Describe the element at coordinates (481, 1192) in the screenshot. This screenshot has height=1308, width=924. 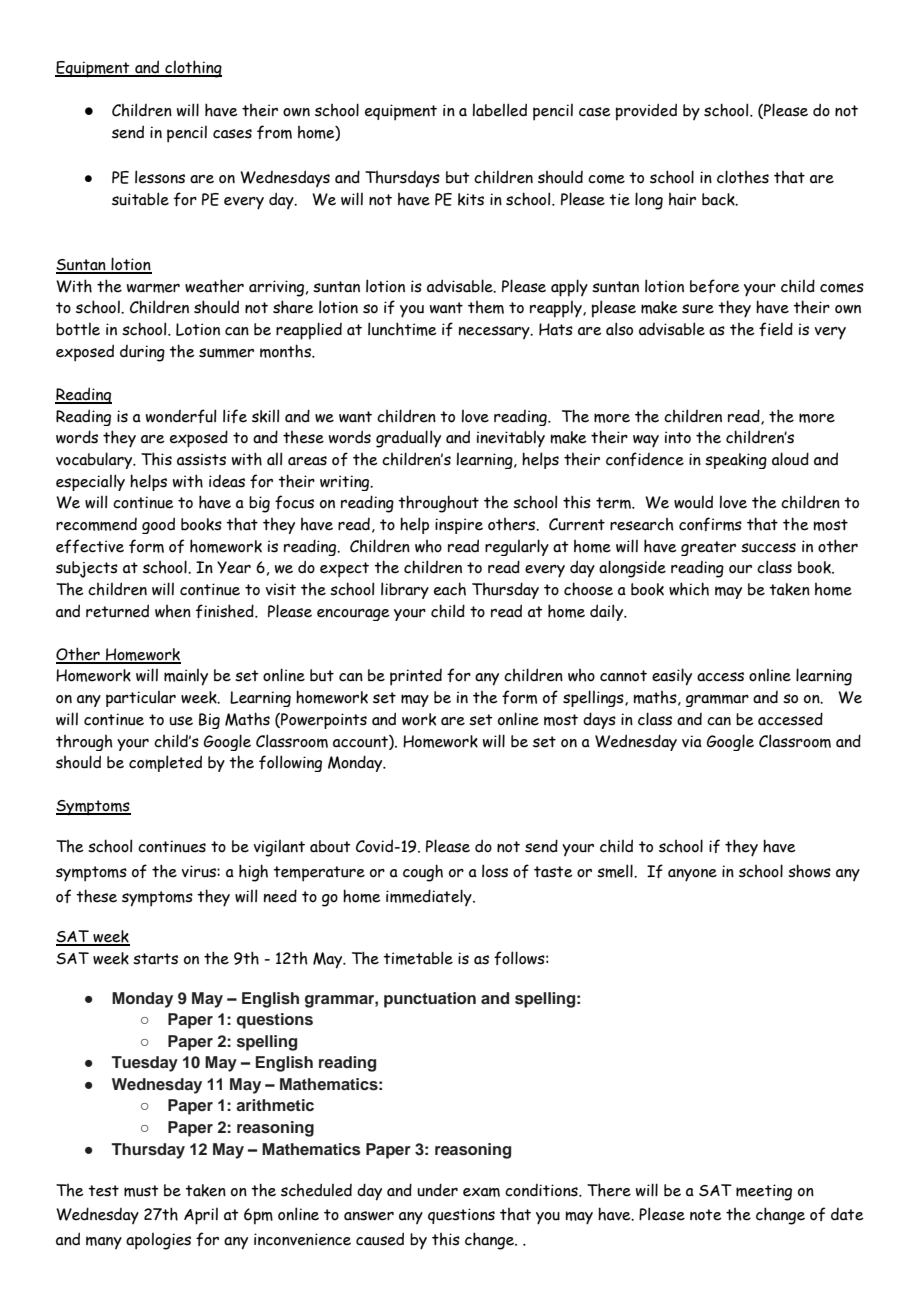
I see `exam` at that location.
